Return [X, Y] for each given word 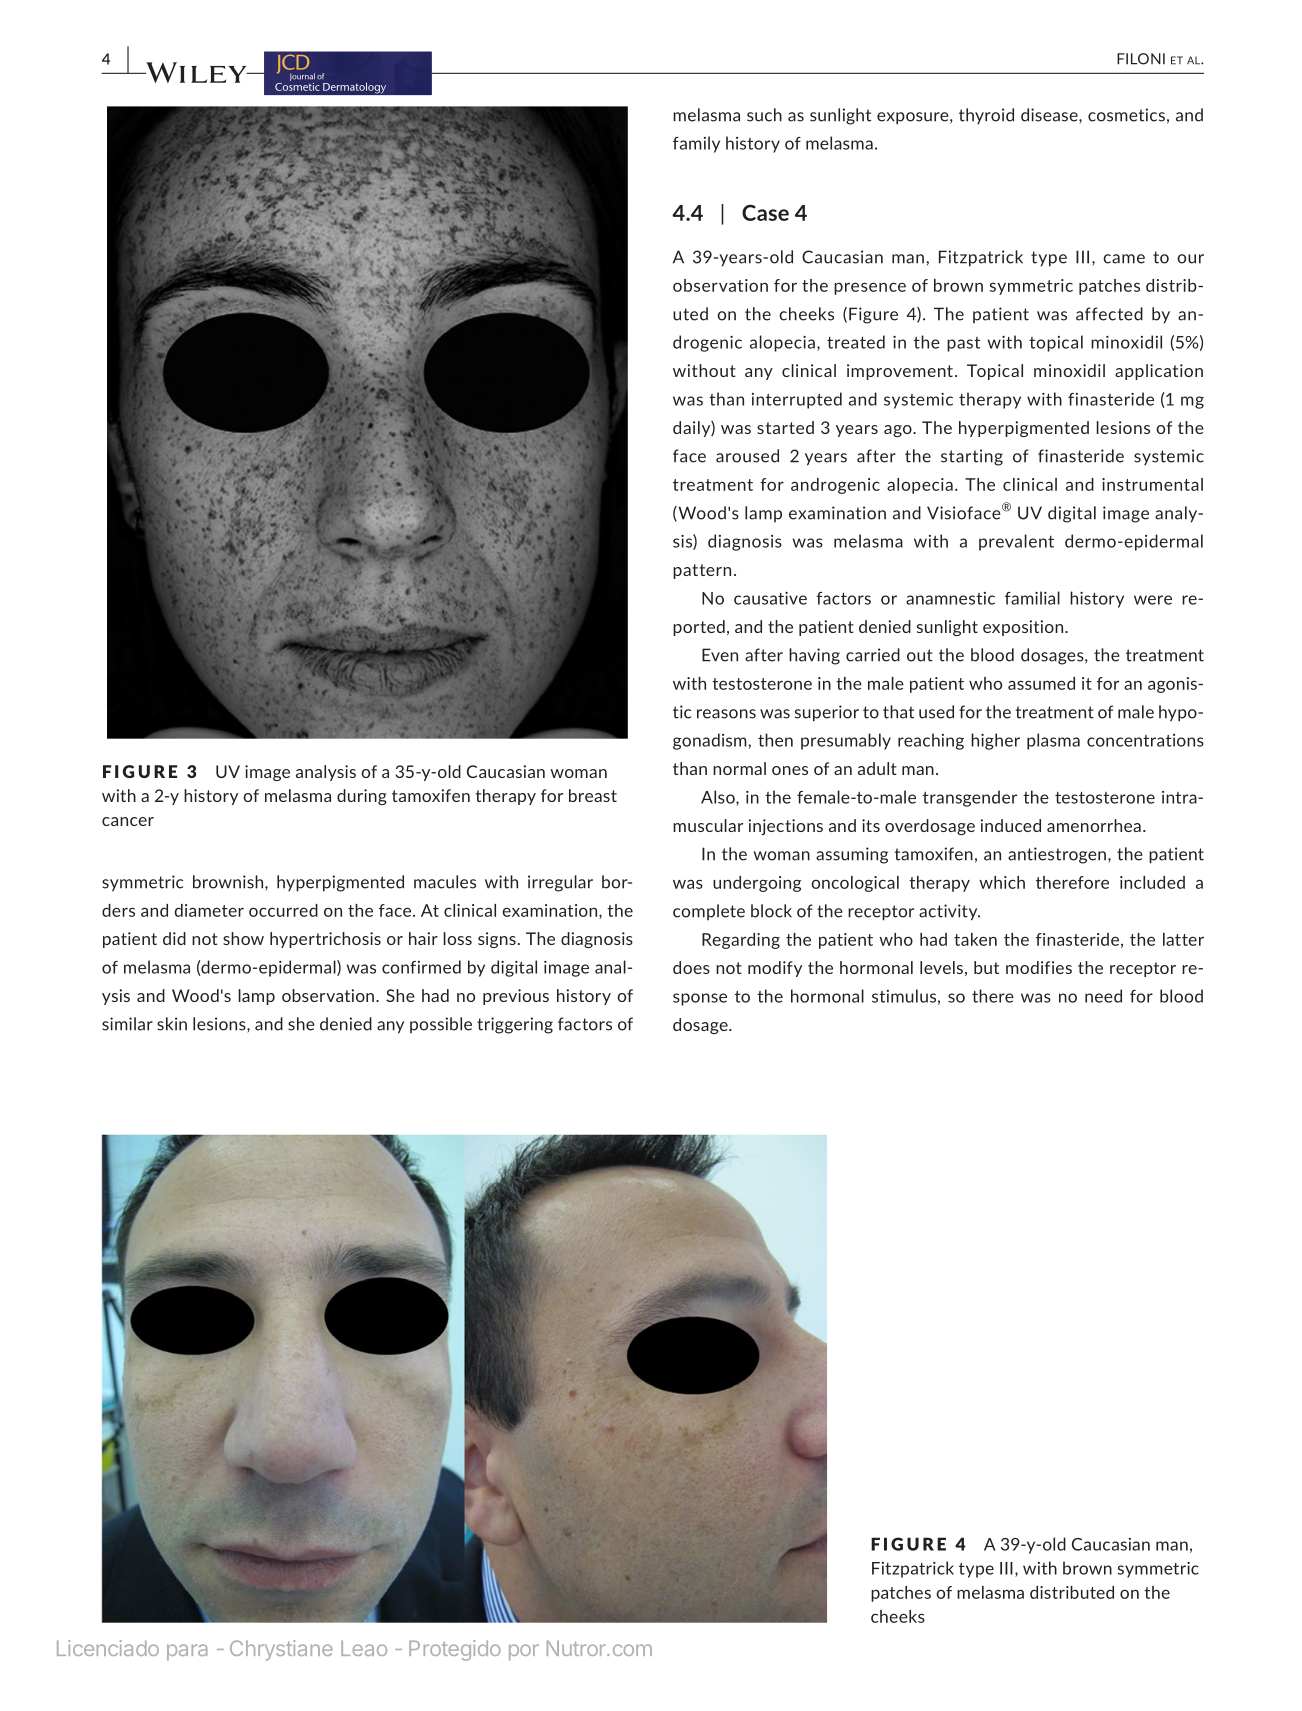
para [187, 1652]
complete [709, 912]
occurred [283, 910]
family [696, 144]
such [764, 115]
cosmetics [1126, 115]
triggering [515, 1025]
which [1002, 882]
